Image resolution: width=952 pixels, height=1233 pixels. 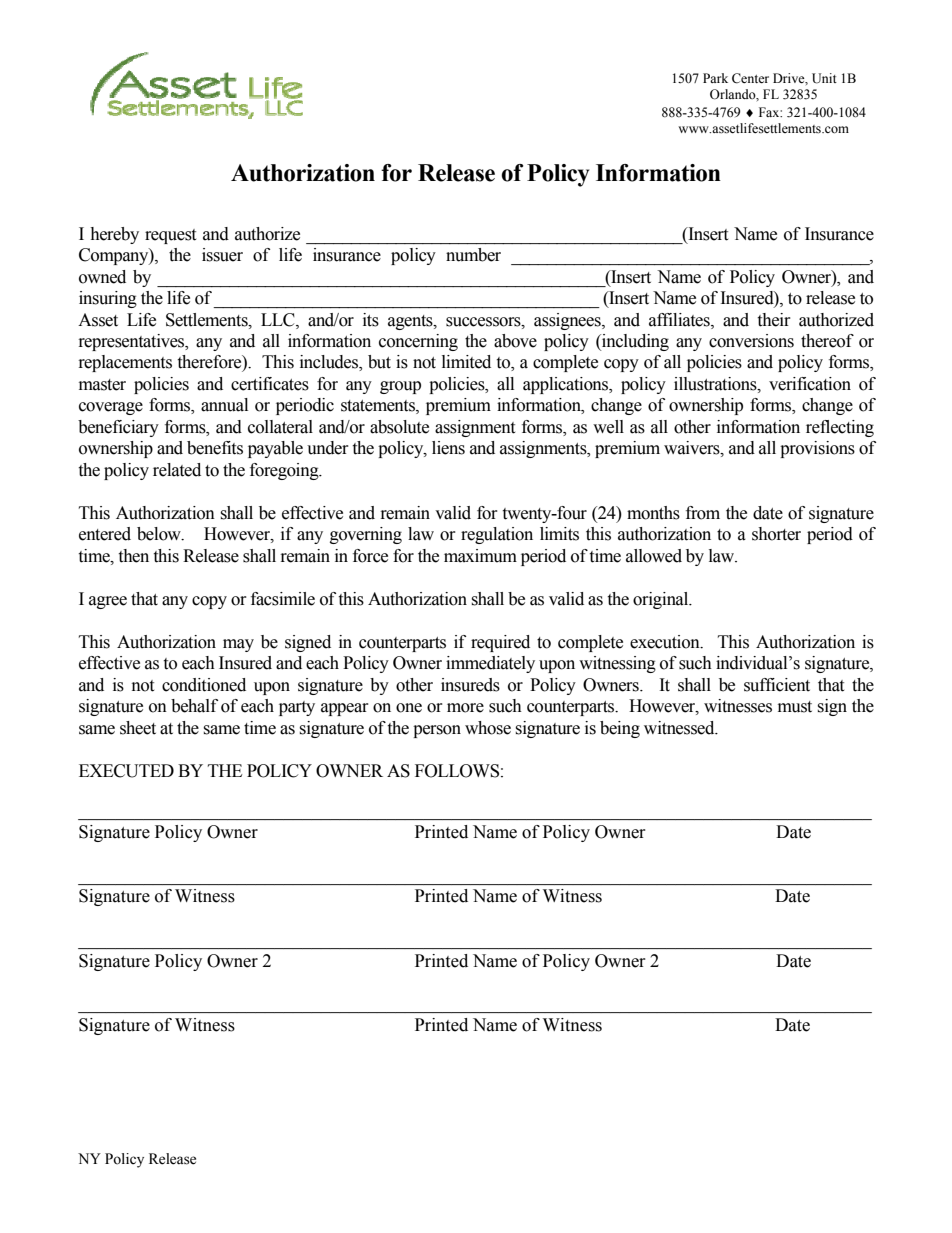 I want to click on Center, so click(x=750, y=78).
